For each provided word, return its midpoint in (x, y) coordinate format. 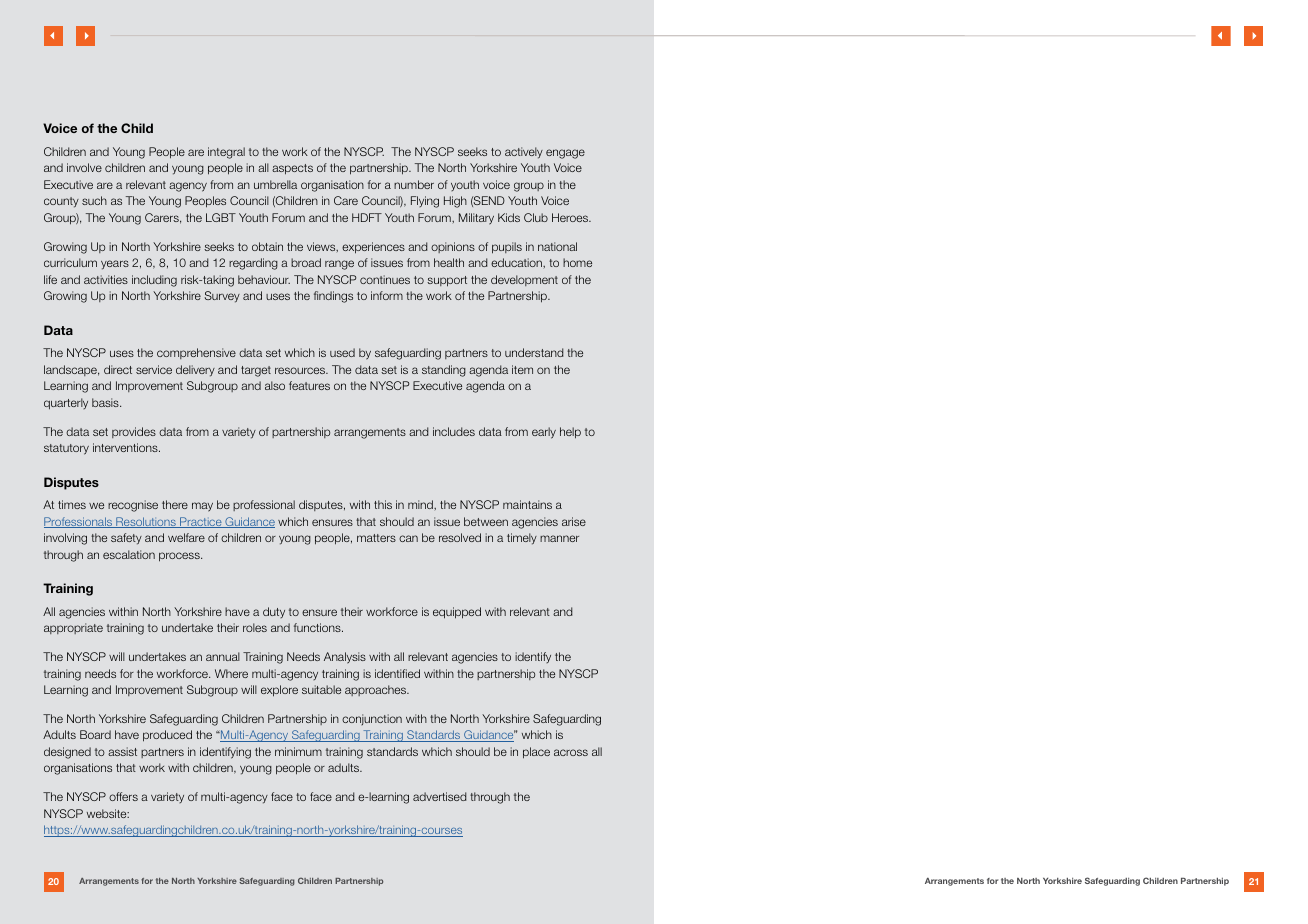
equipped (457, 613)
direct (118, 369)
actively (524, 153)
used (342, 352)
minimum (298, 751)
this (383, 504)
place (536, 753)
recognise (133, 506)
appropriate (73, 628)
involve (84, 167)
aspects (292, 169)
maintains (527, 504)
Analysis (345, 658)
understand (534, 352)
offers (123, 796)
